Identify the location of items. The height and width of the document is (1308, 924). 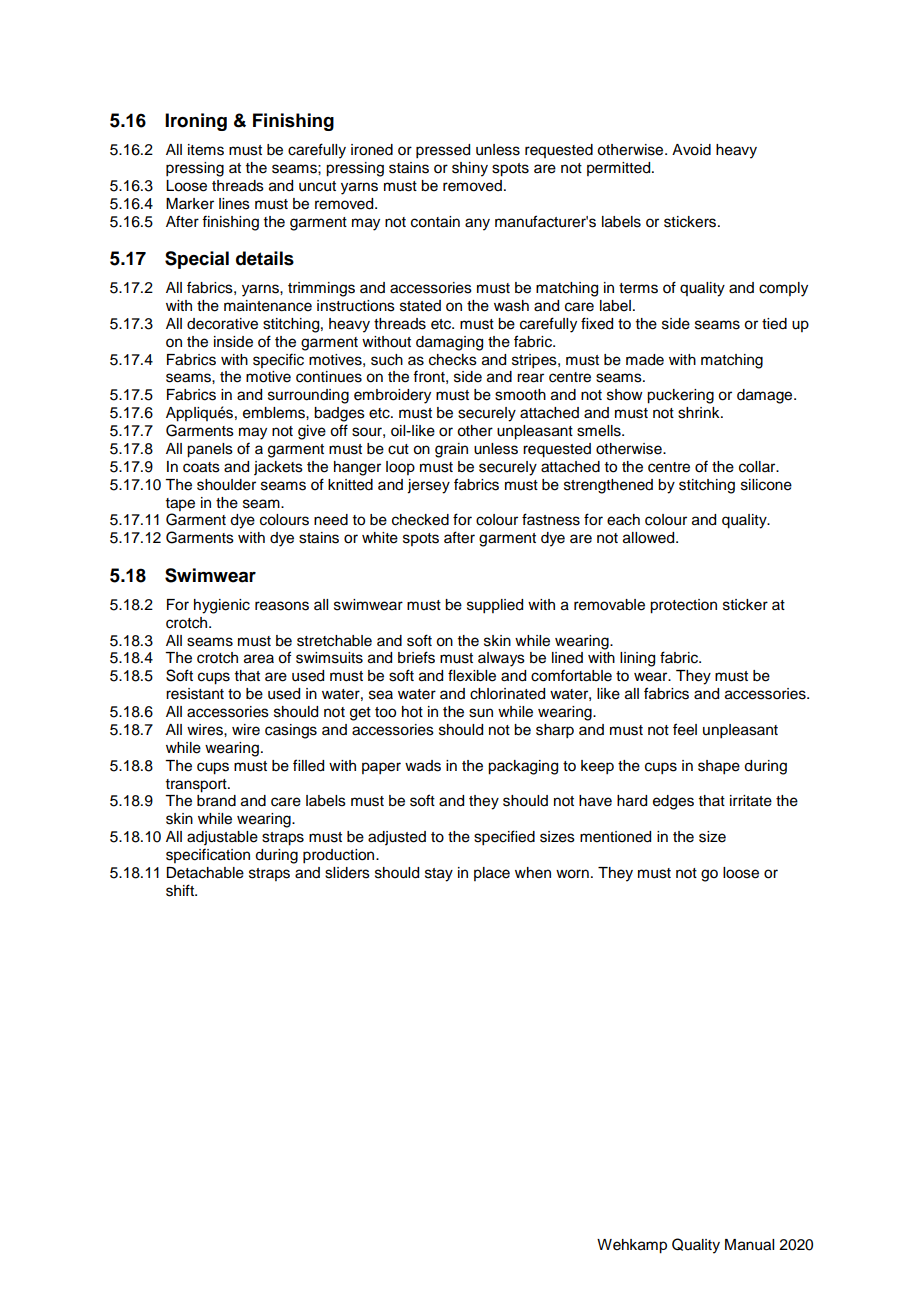
(206, 150).
